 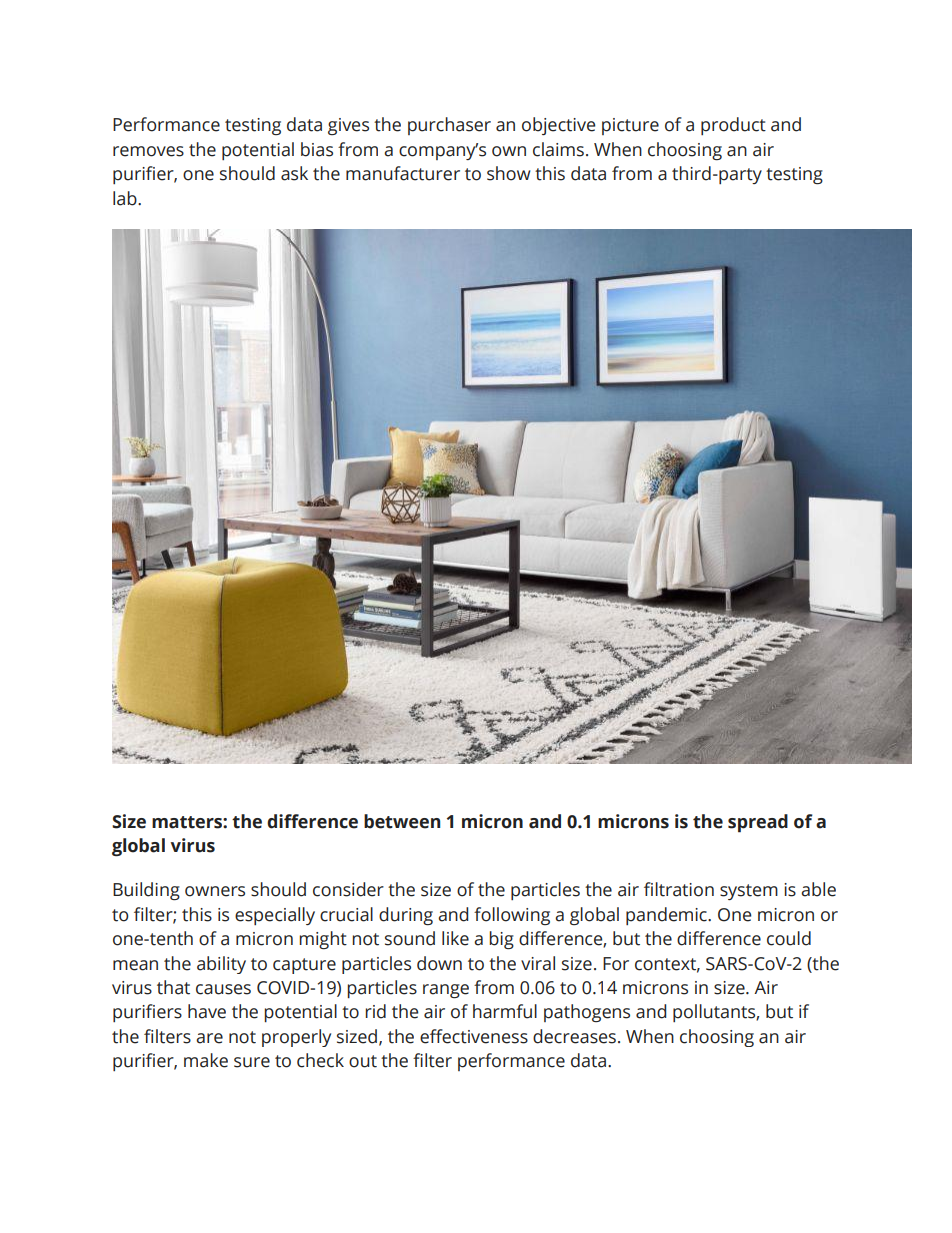 What do you see at coordinates (148, 151) in the image?
I see `removes` at bounding box center [148, 151].
